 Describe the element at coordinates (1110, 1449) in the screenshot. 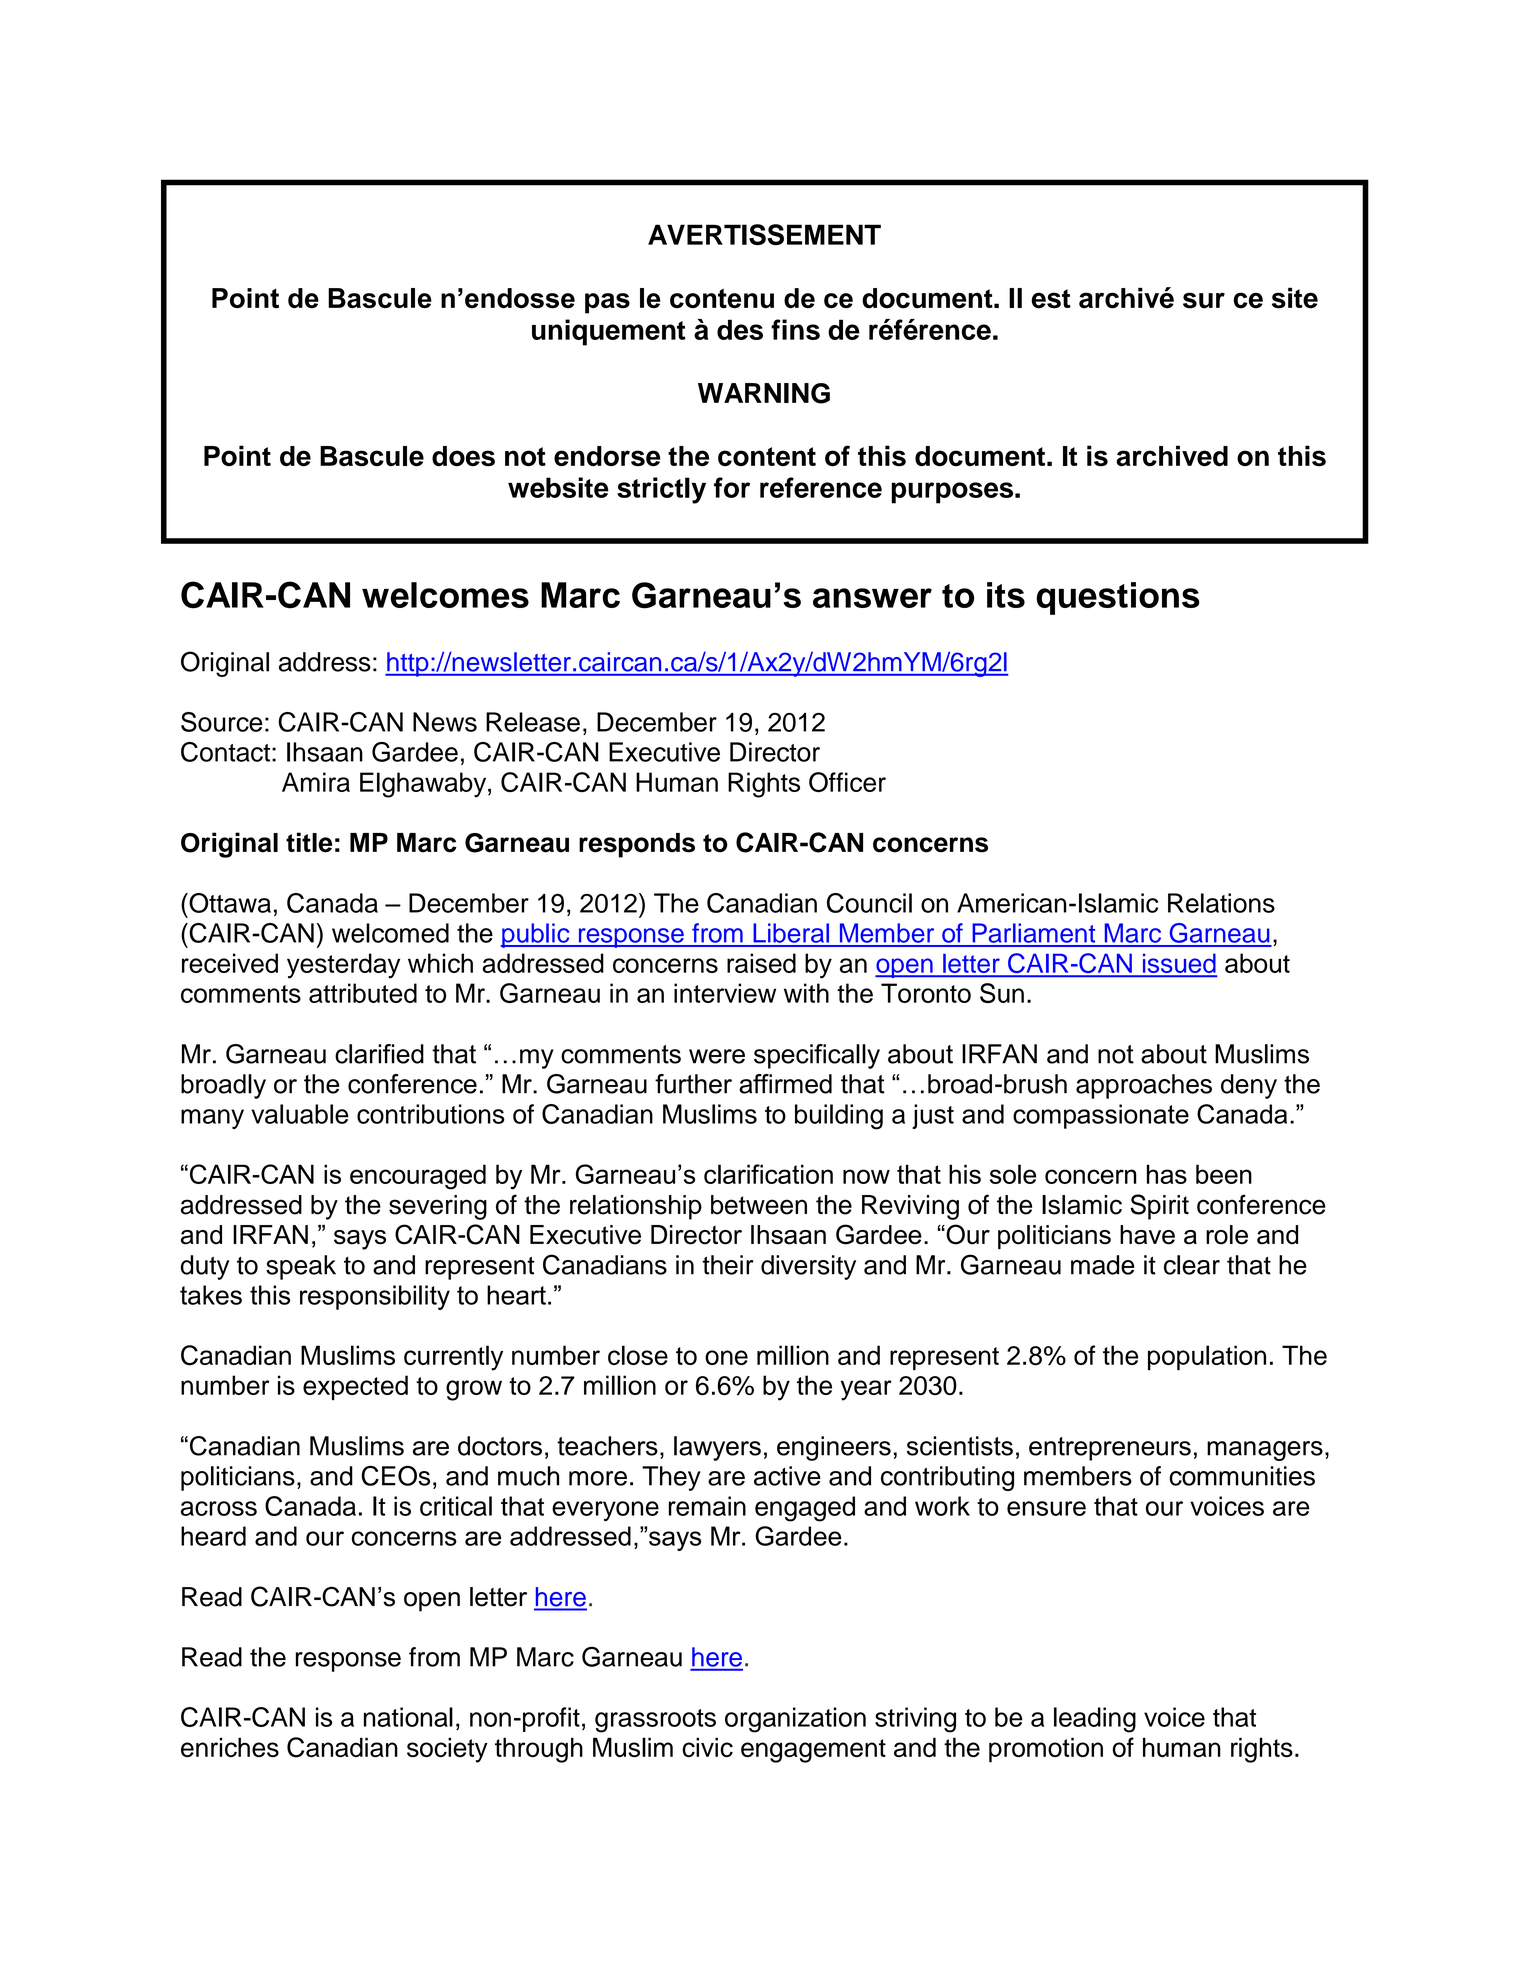

I see `entrepreneurs` at that location.
